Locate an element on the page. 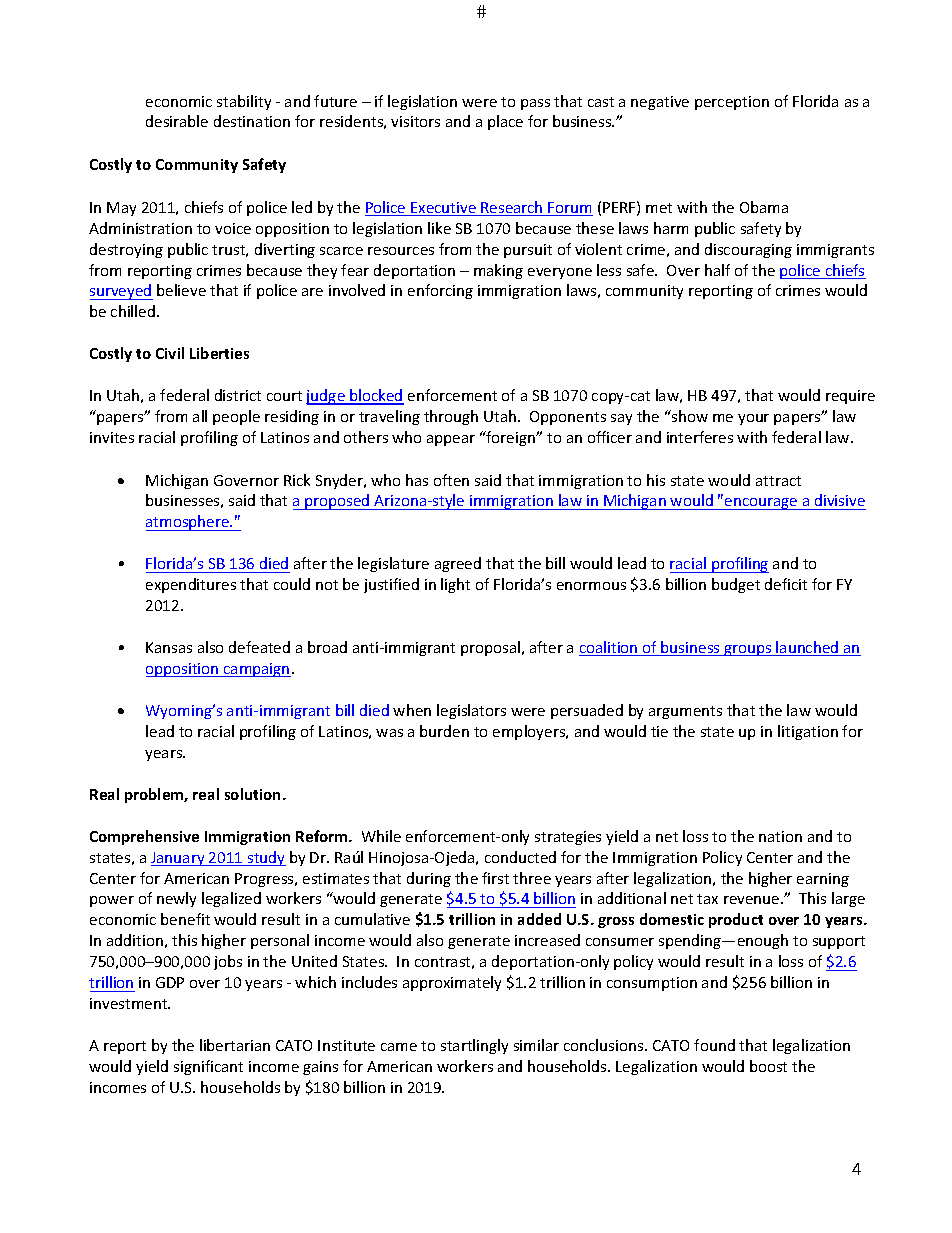 This page has height=1233, width=952. perception is located at coordinates (732, 103).
